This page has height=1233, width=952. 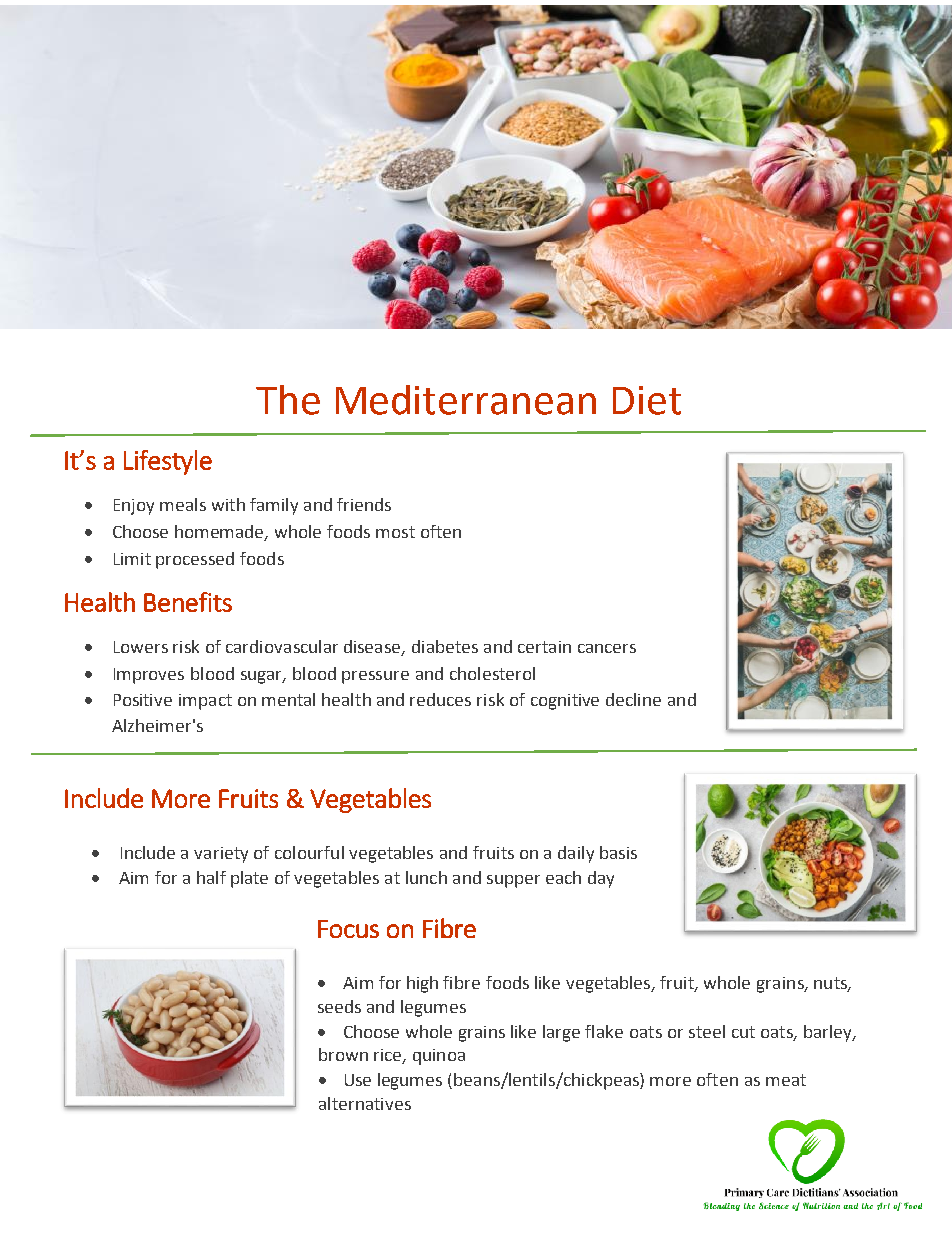 What do you see at coordinates (466, 400) in the page?
I see `Mediterranean` at bounding box center [466, 400].
